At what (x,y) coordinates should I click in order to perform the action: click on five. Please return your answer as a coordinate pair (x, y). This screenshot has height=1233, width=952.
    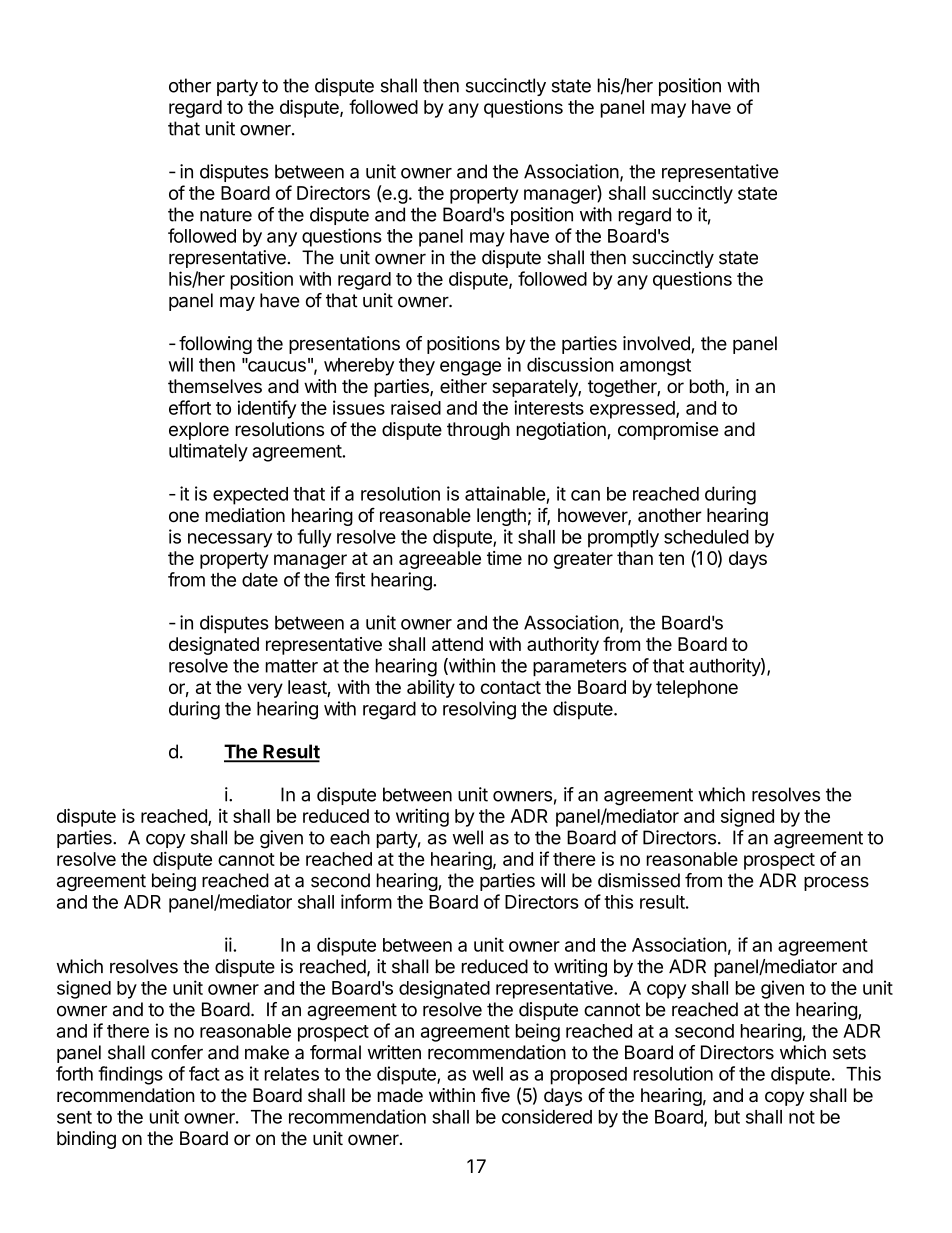
    Looking at the image, I should click on (495, 1095).
